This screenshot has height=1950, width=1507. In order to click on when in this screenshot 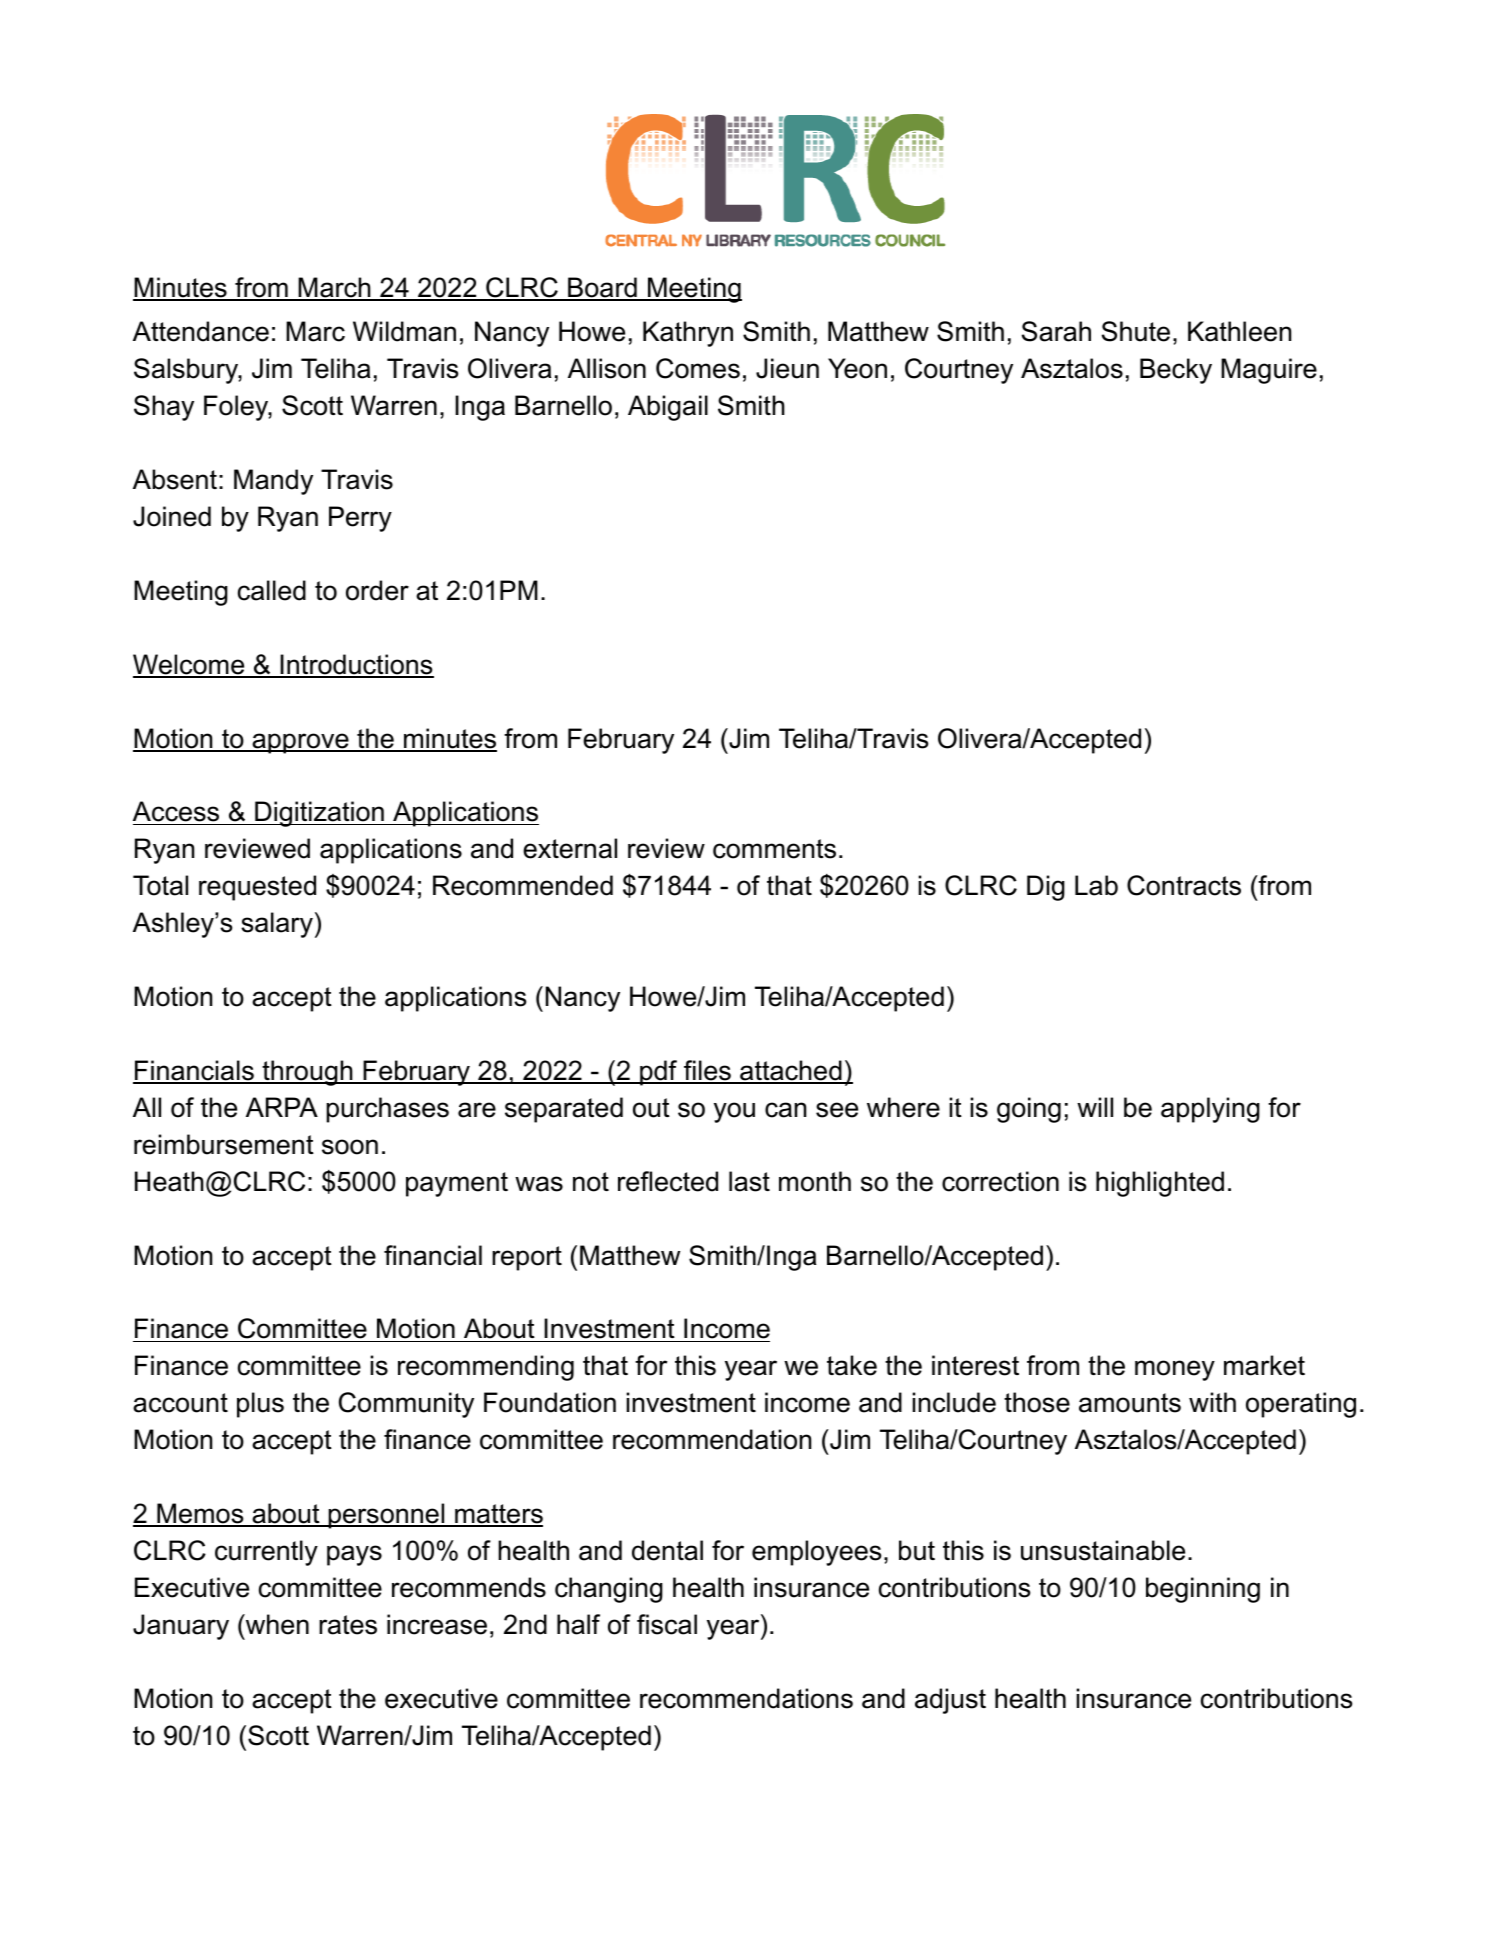, I will do `click(276, 1624)`.
